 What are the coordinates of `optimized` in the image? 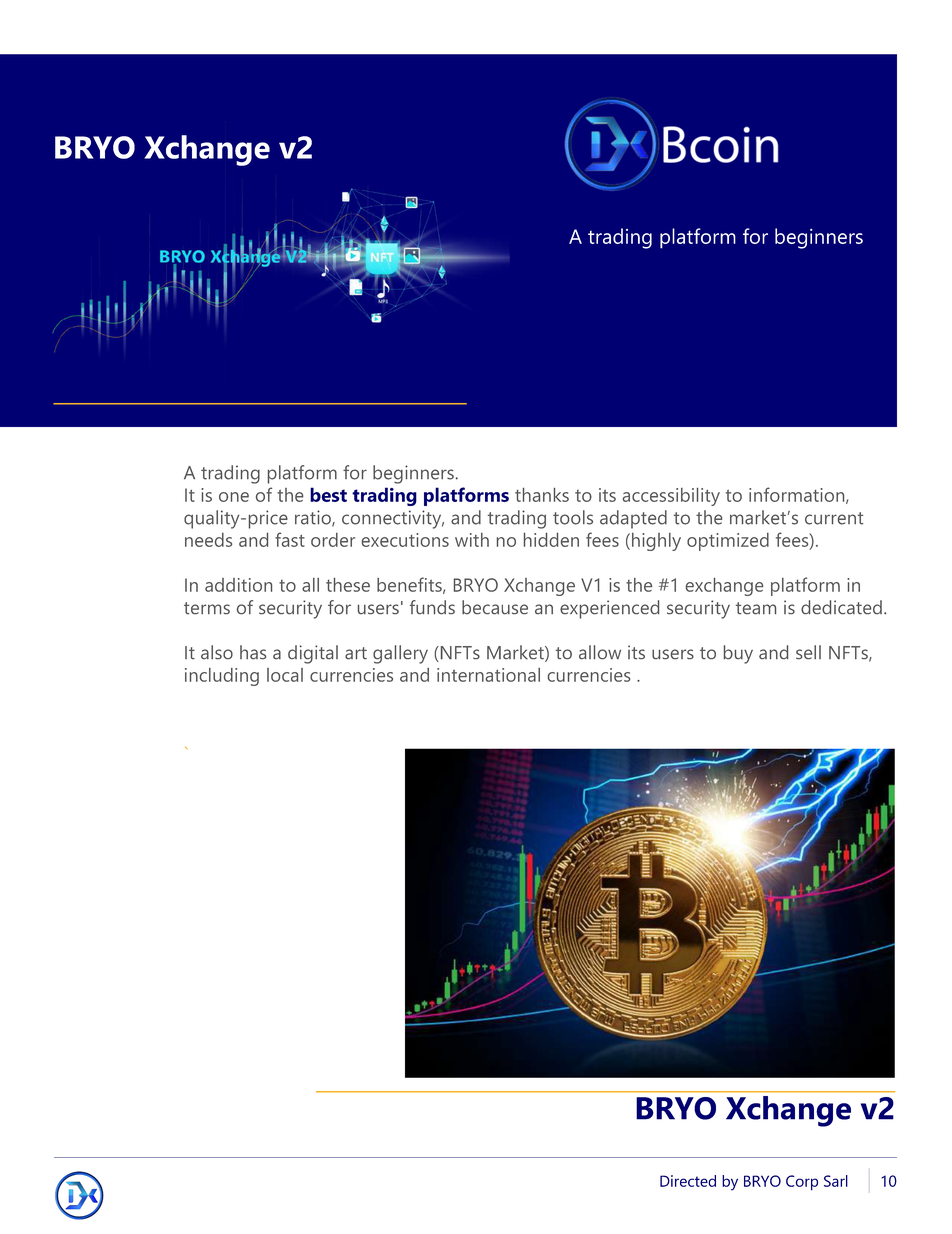 It's located at (728, 542).
